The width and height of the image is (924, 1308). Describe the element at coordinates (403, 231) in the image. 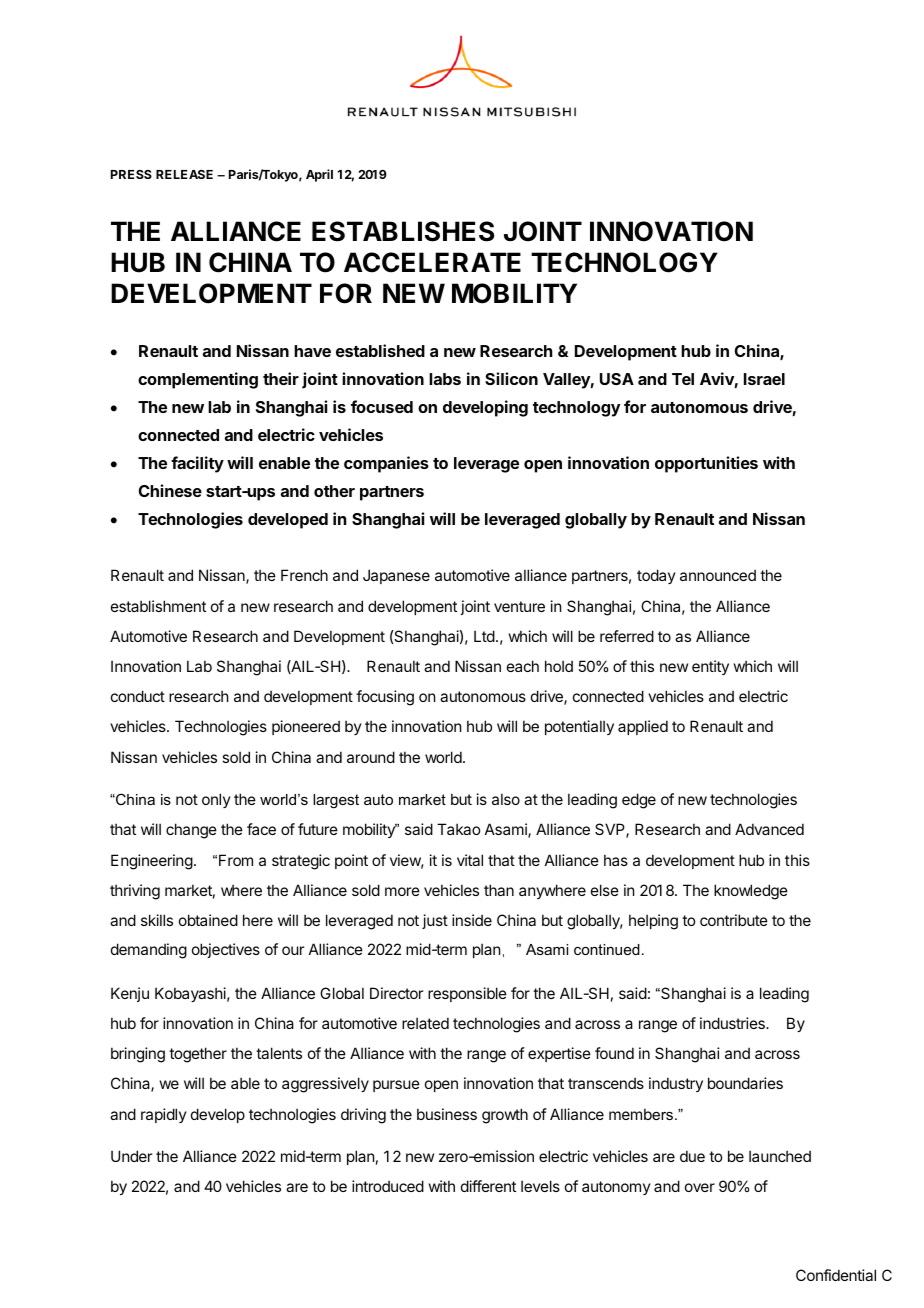

I see `ESTABLISHES` at that location.
